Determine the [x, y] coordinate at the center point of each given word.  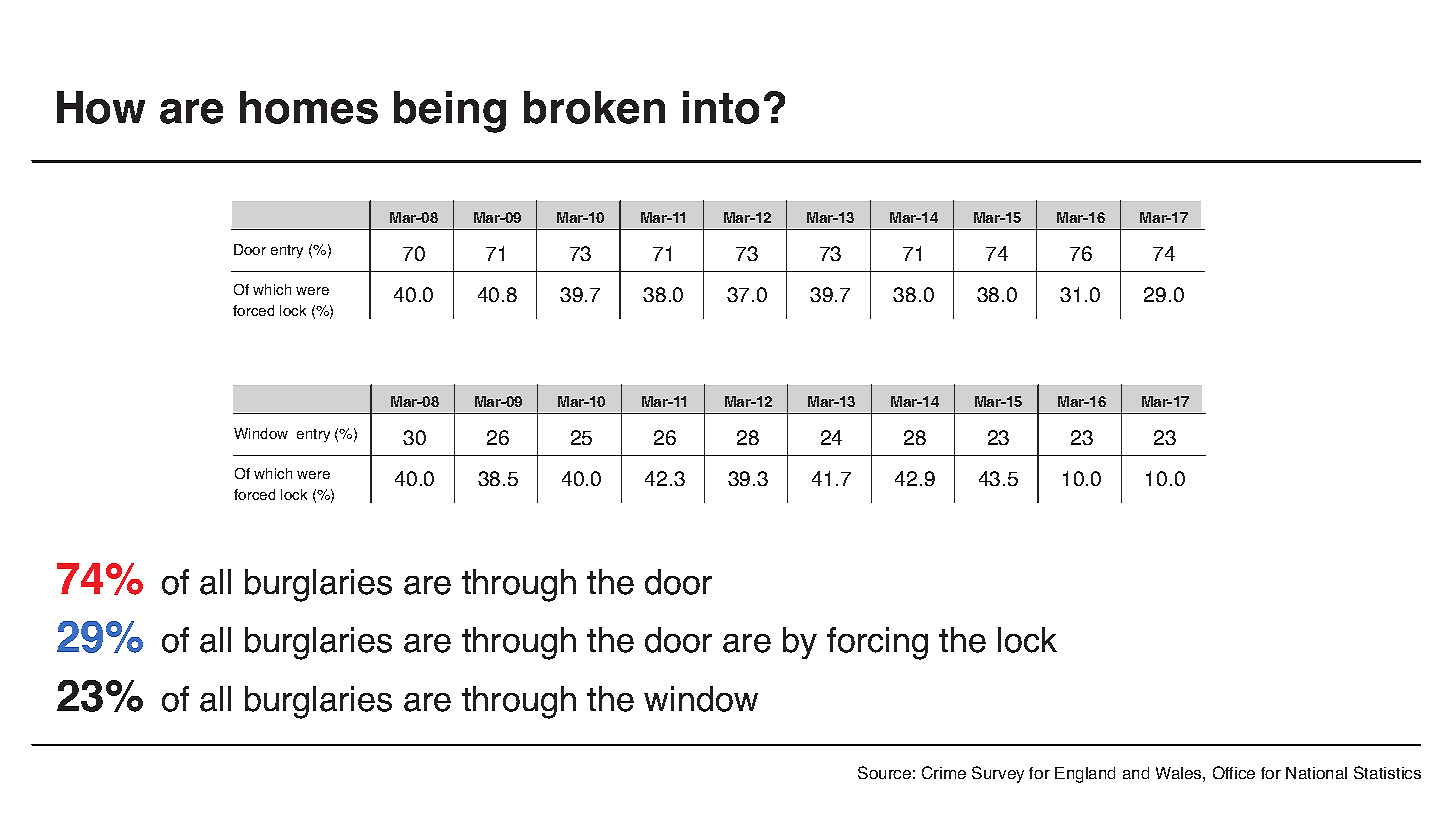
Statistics [1387, 772]
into [721, 107]
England [1085, 775]
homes [309, 107]
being [450, 112]
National [1316, 773]
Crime [944, 772]
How [101, 107]
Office [1234, 772]
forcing [877, 643]
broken [594, 107]
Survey [998, 774]
